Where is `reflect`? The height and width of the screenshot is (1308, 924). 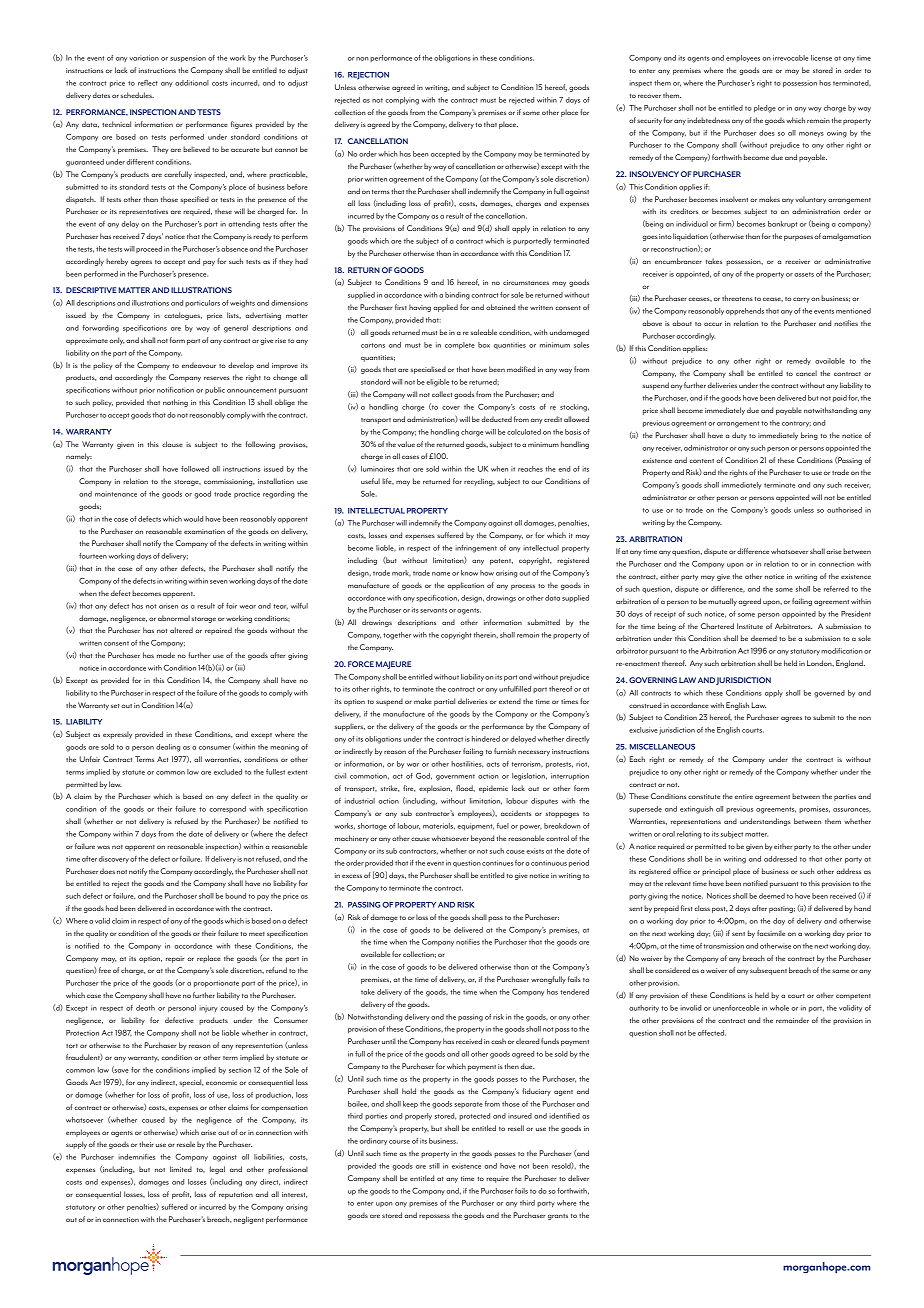
reflect is located at coordinates (148, 83).
